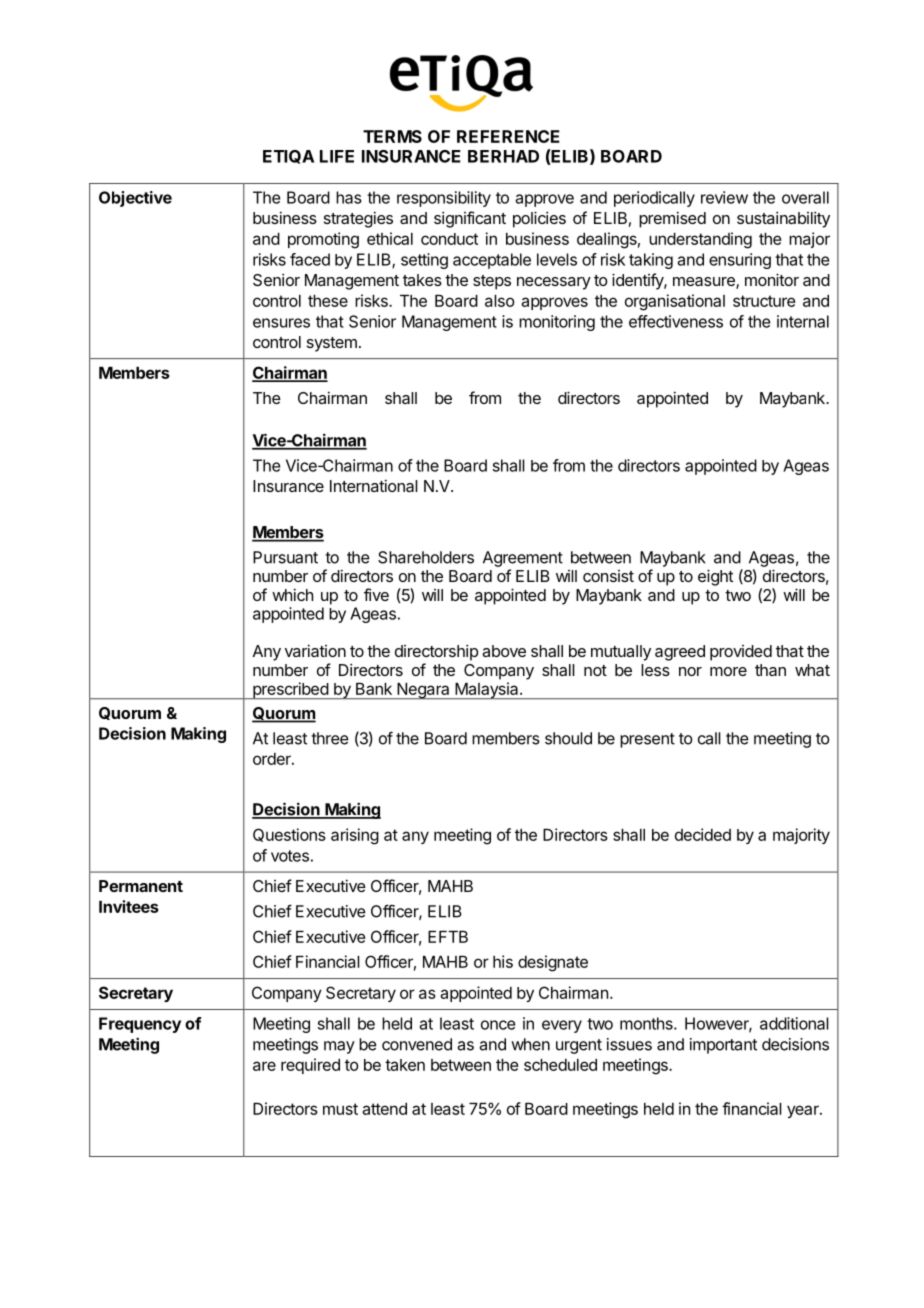 This image has height=1308, width=924. I want to click on review, so click(724, 197).
